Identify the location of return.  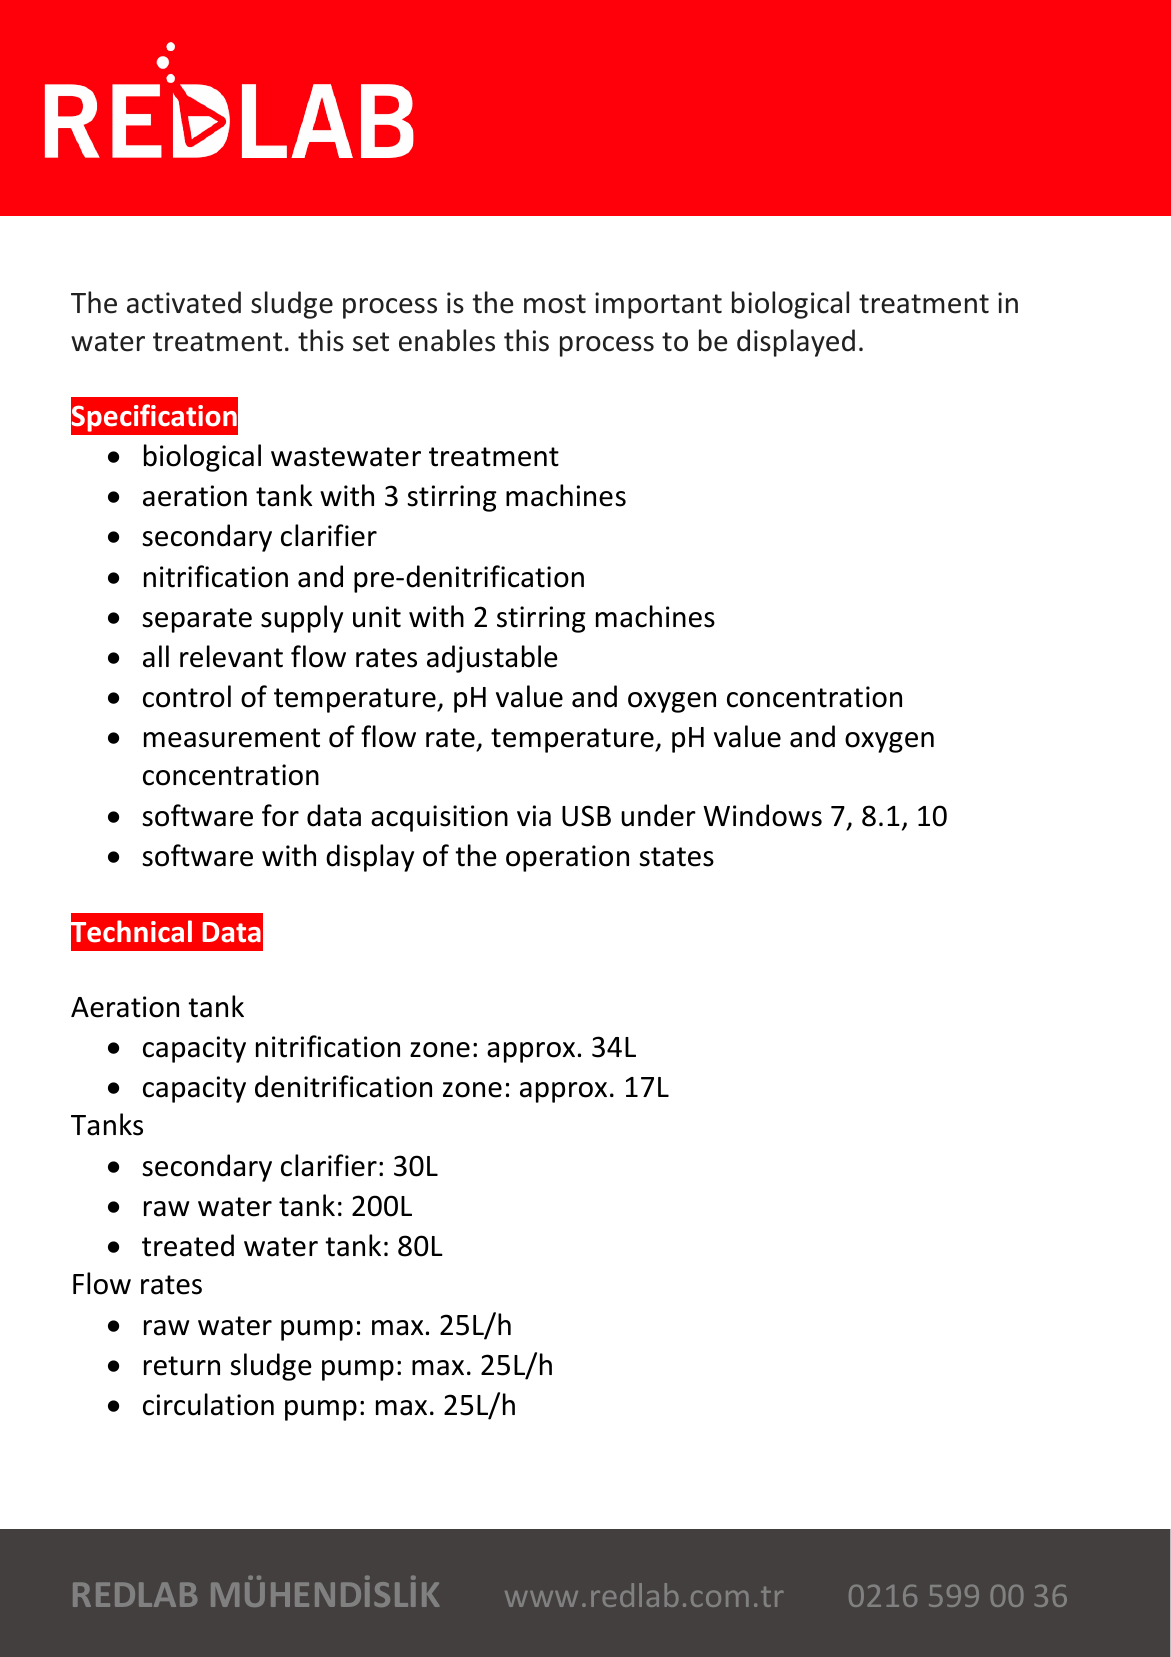
(182, 1366).
